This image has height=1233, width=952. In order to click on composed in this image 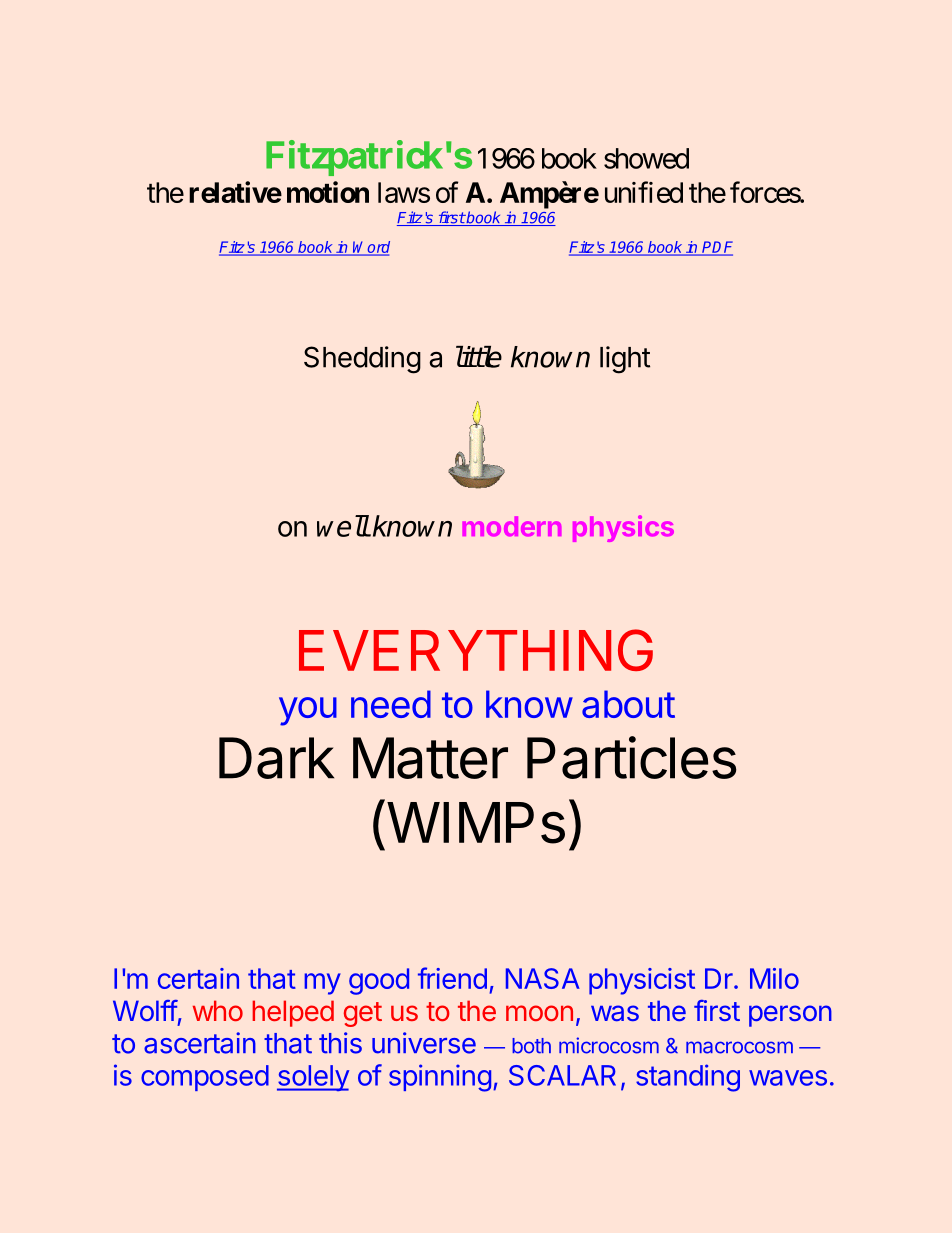, I will do `click(205, 1078)`.
